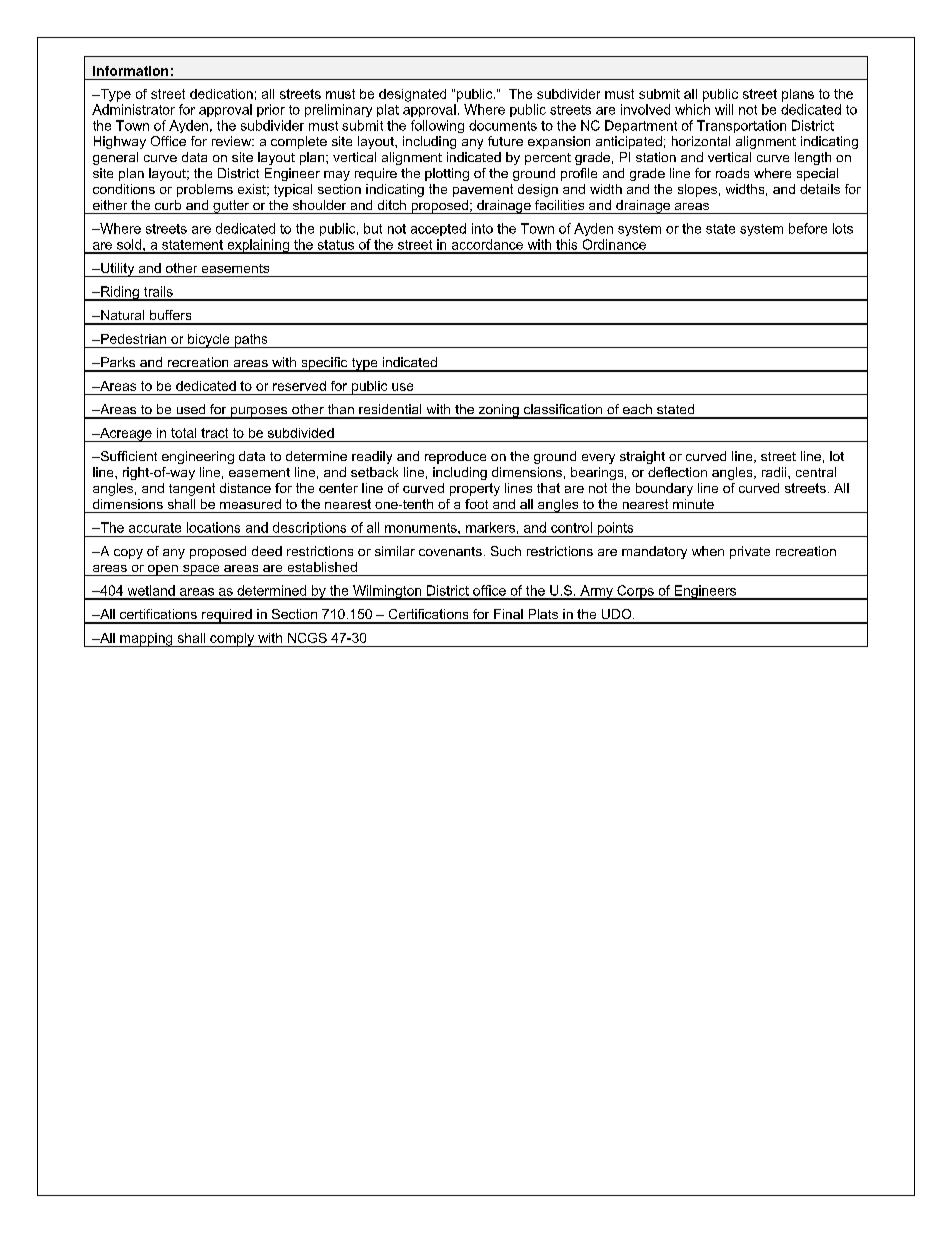 This page has height=1233, width=952. Describe the element at coordinates (387, 592) in the page. I see `Wilmington` at that location.
